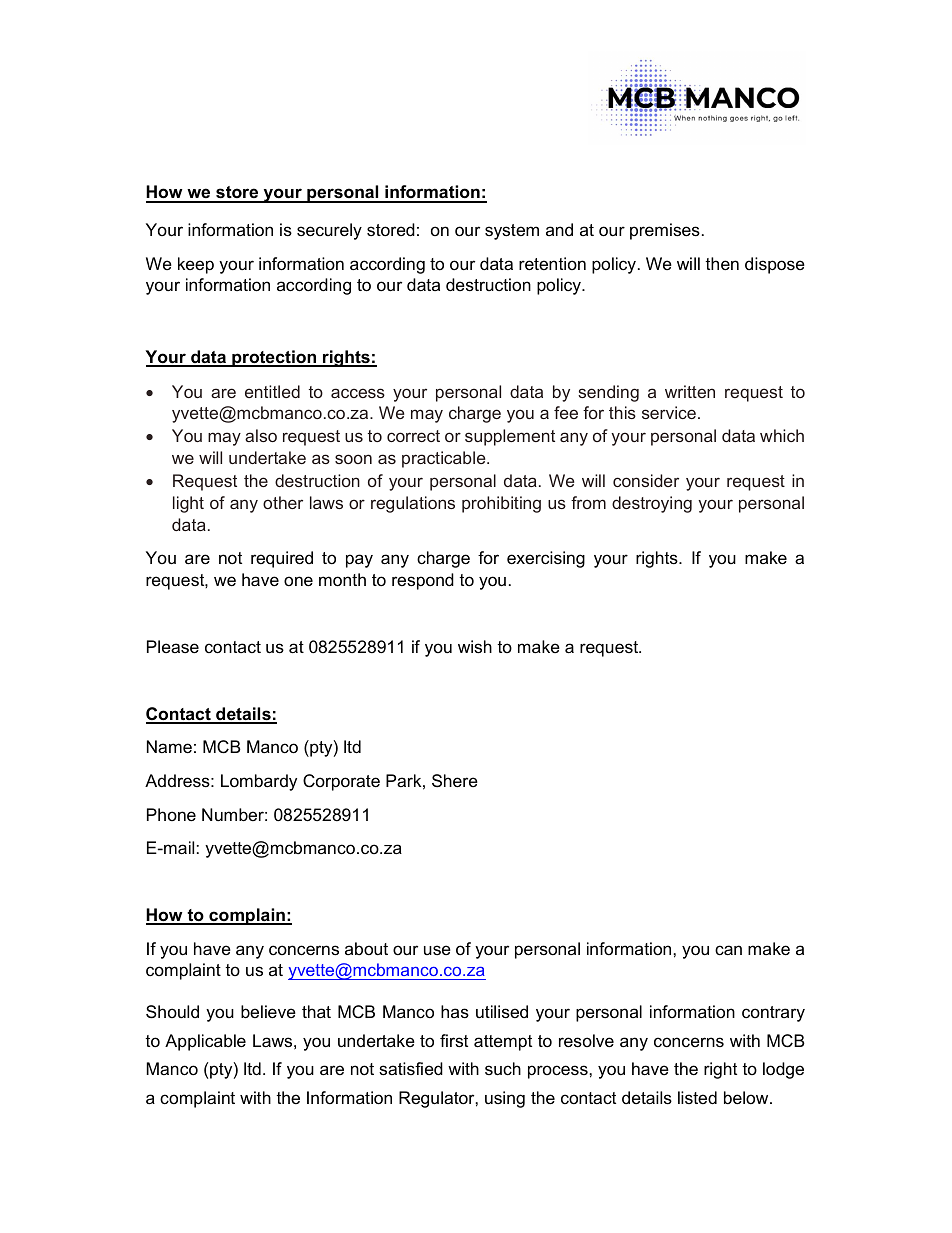 Image resolution: width=952 pixels, height=1233 pixels. I want to click on can, so click(728, 950).
